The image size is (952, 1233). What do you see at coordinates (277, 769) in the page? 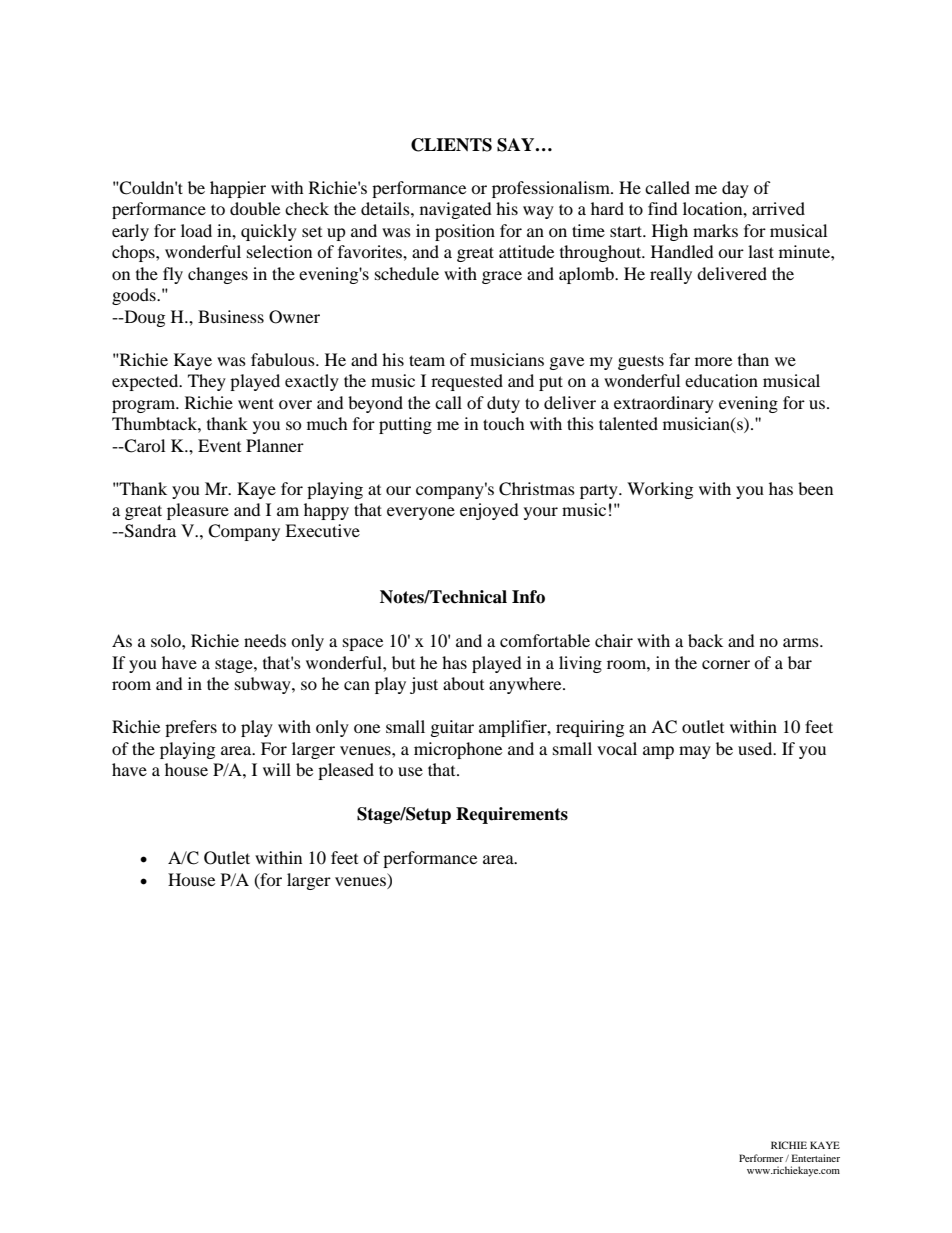
I see `will` at bounding box center [277, 769].
